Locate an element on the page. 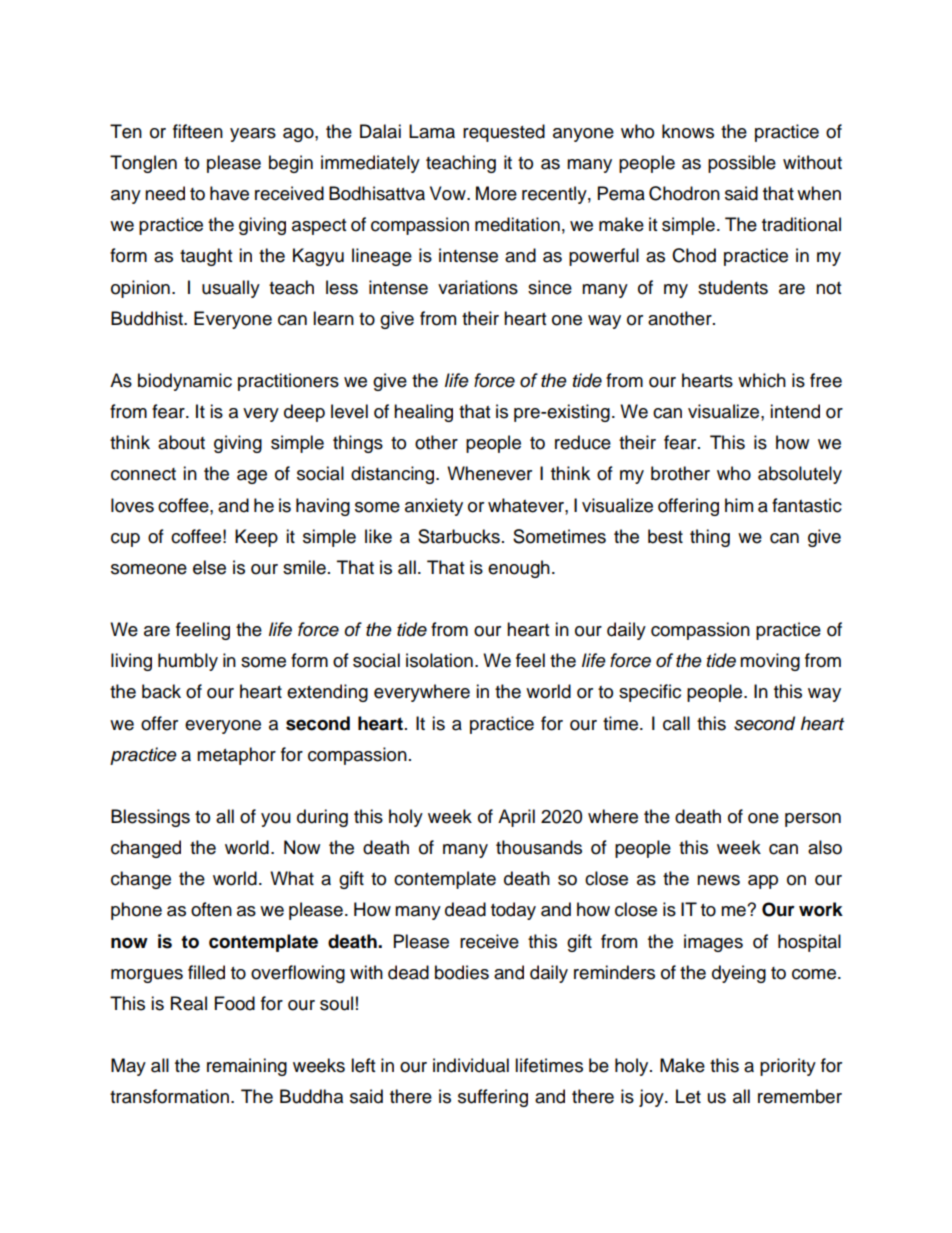  isolation is located at coordinates (439, 660).
